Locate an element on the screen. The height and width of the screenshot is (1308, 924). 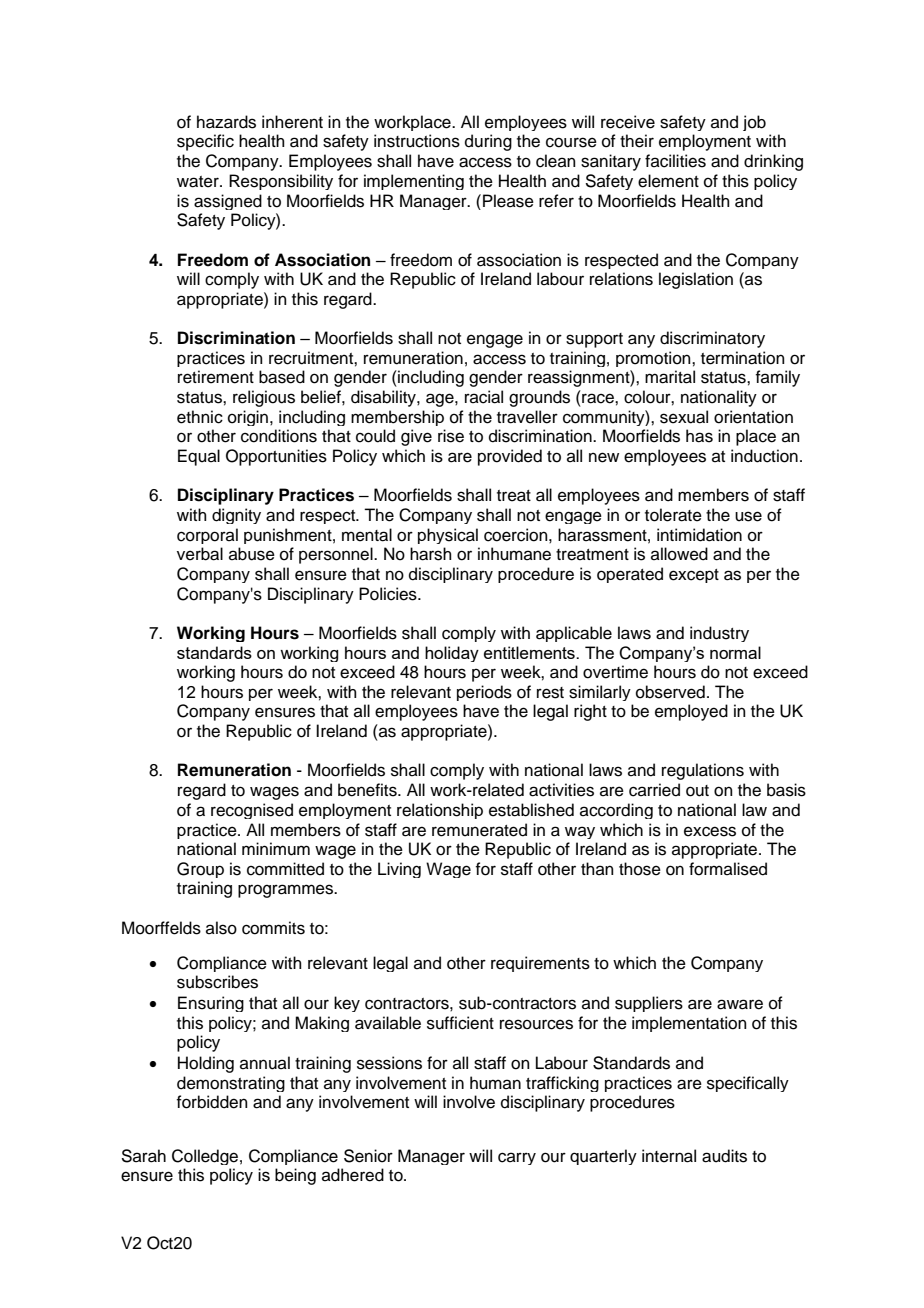
carry is located at coordinates (517, 1158).
